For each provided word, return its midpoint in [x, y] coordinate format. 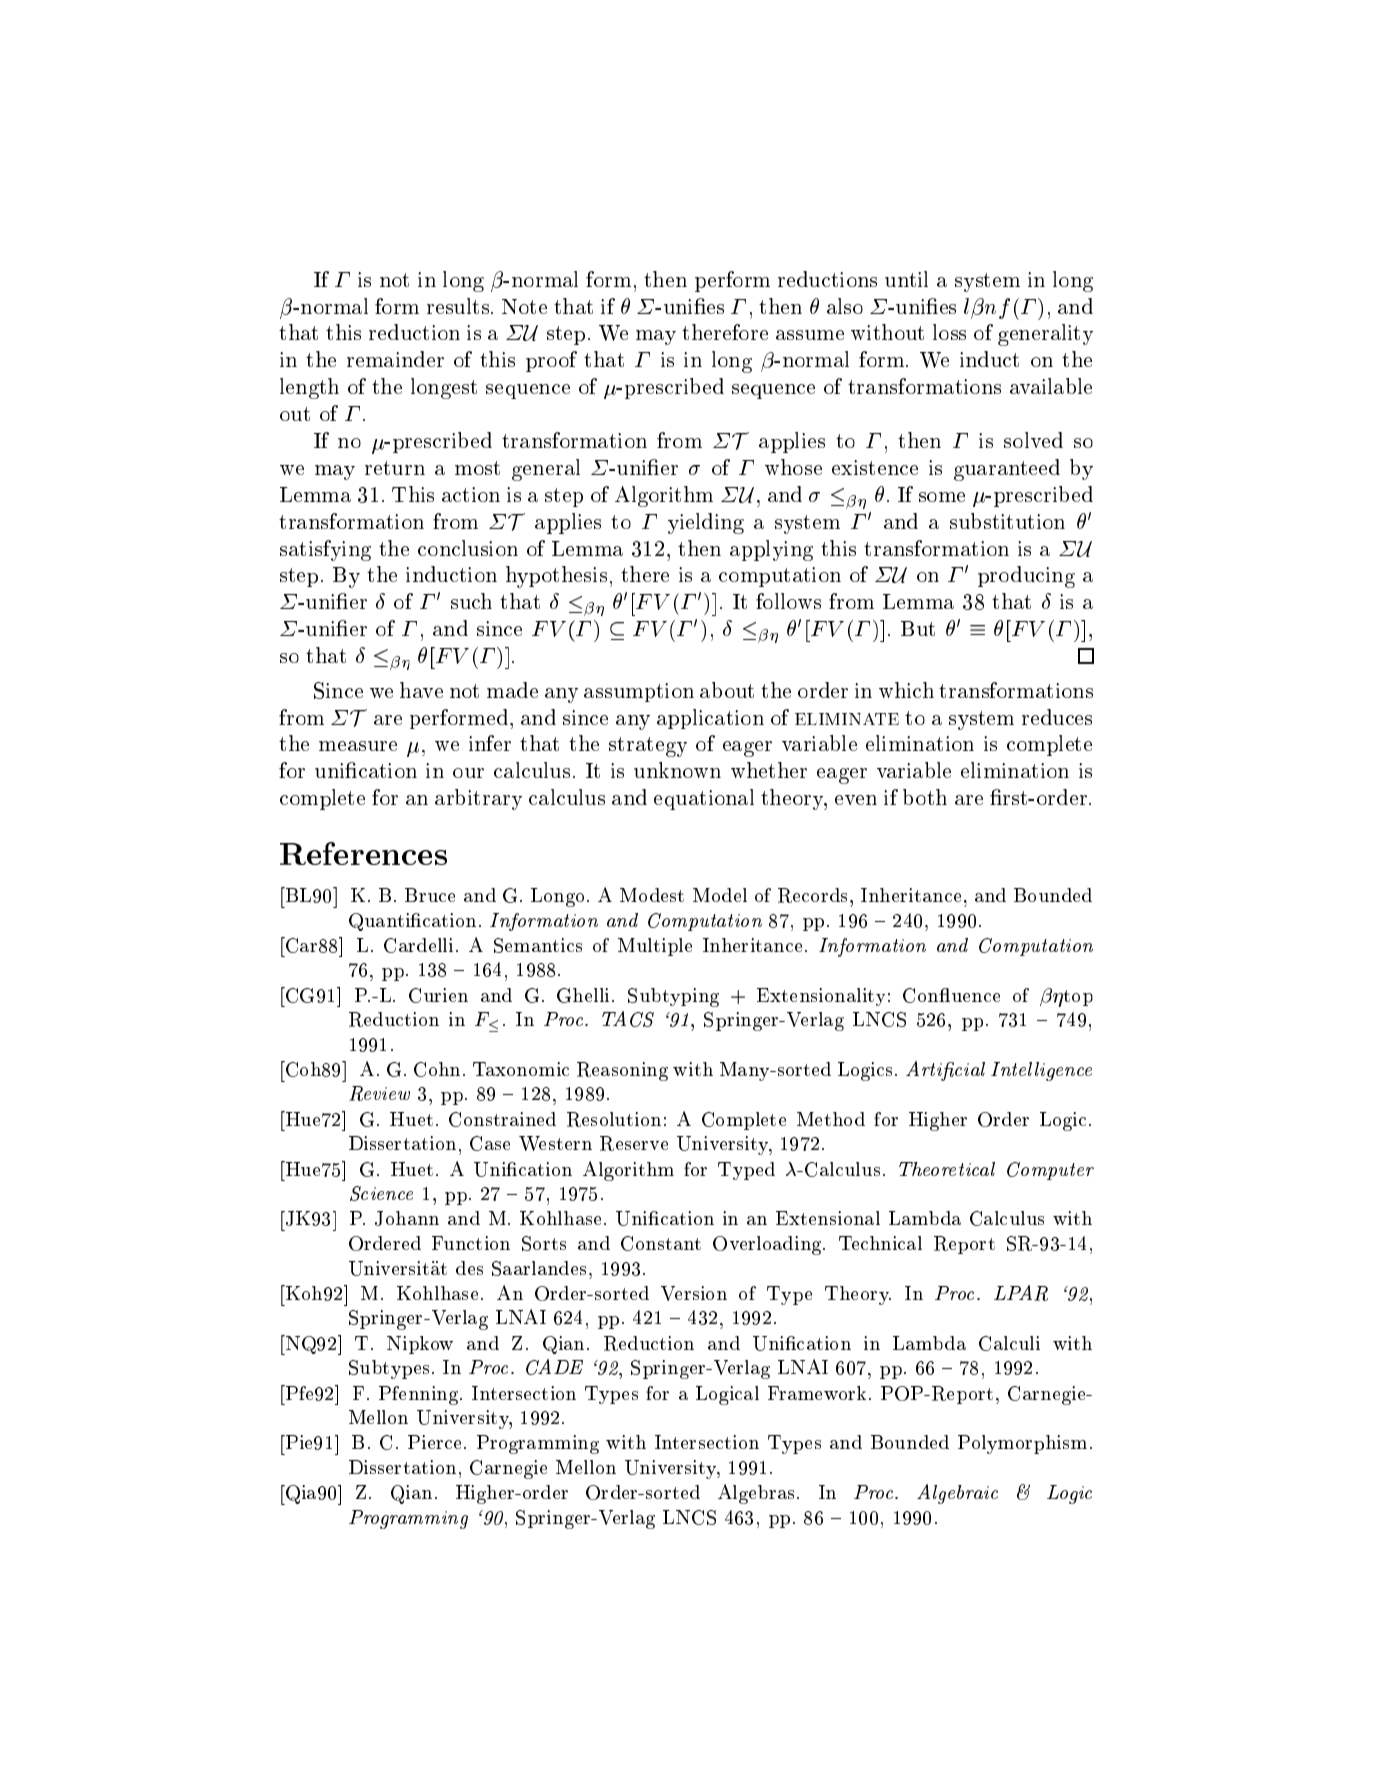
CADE [554, 1367]
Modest [652, 895]
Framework [817, 1393]
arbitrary [478, 799]
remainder [395, 359]
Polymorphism [1022, 1444]
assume [810, 335]
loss [949, 332]
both [925, 797]
